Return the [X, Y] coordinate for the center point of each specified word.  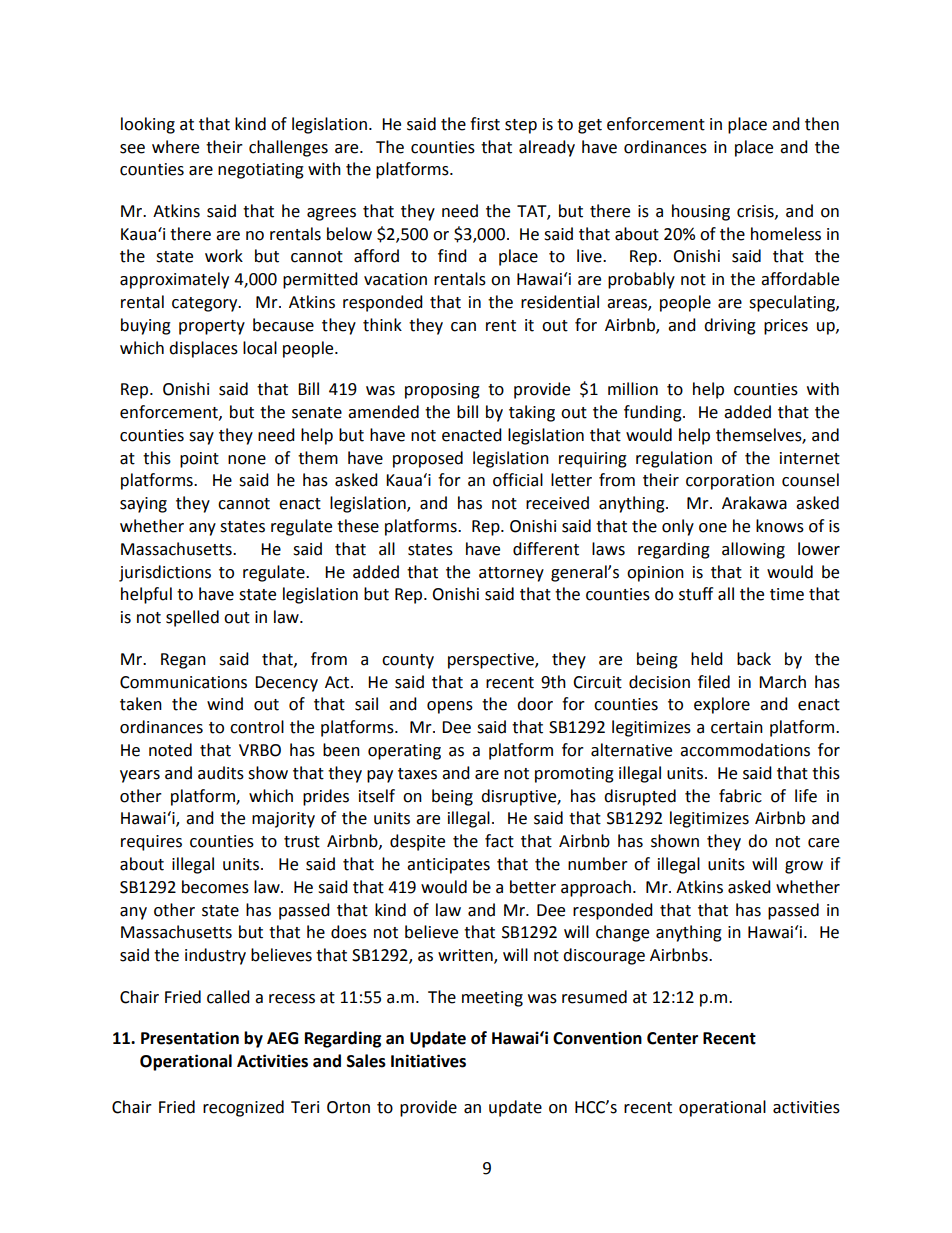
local [260, 348]
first [485, 124]
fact [499, 841]
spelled [192, 618]
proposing [442, 391]
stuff [696, 594]
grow [804, 867]
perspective [492, 661]
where [175, 147]
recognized [243, 1108]
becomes [215, 887]
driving [730, 326]
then [822, 124]
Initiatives [428, 1061]
